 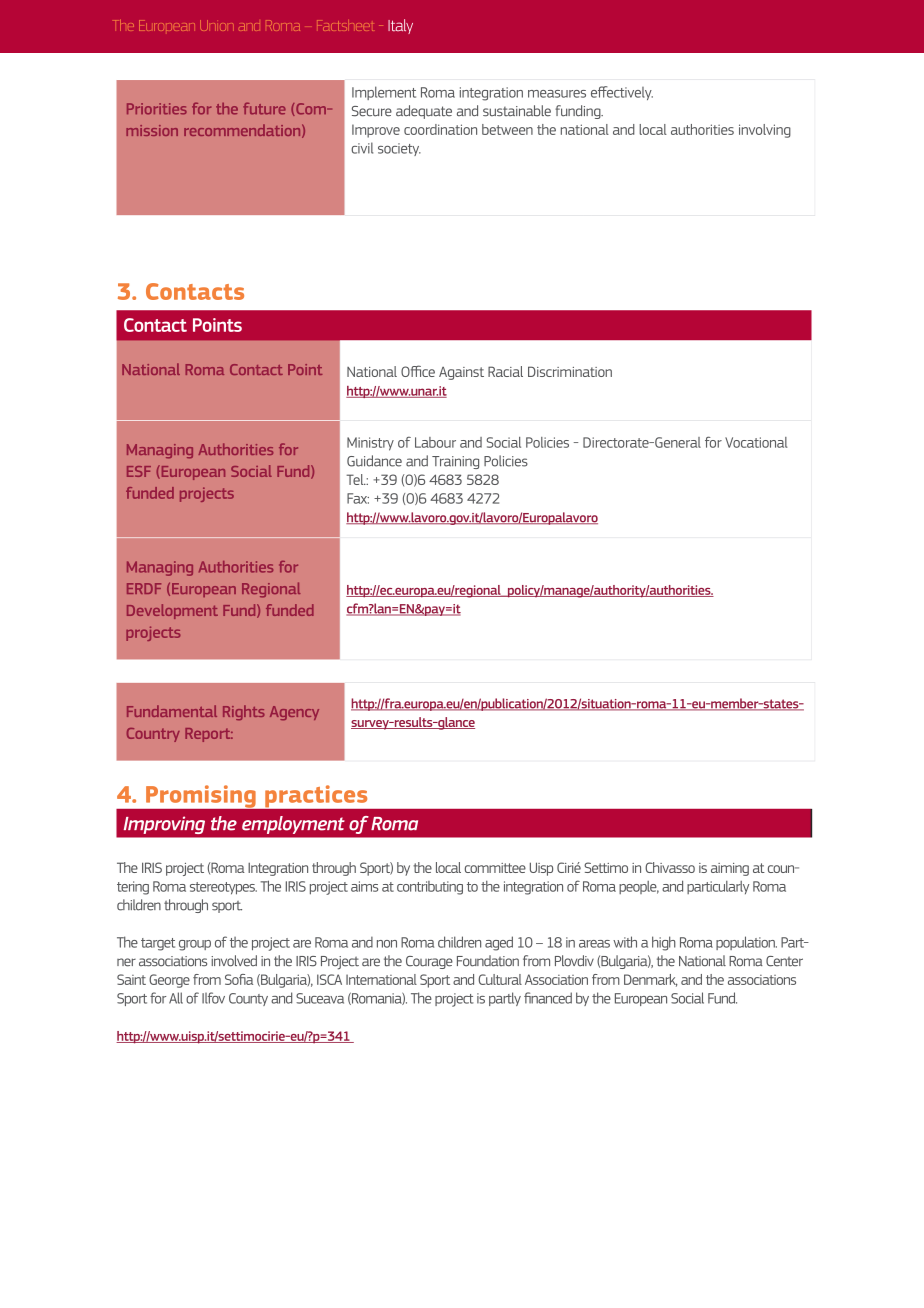 What do you see at coordinates (358, 498) in the document?
I see `Fax` at bounding box center [358, 498].
